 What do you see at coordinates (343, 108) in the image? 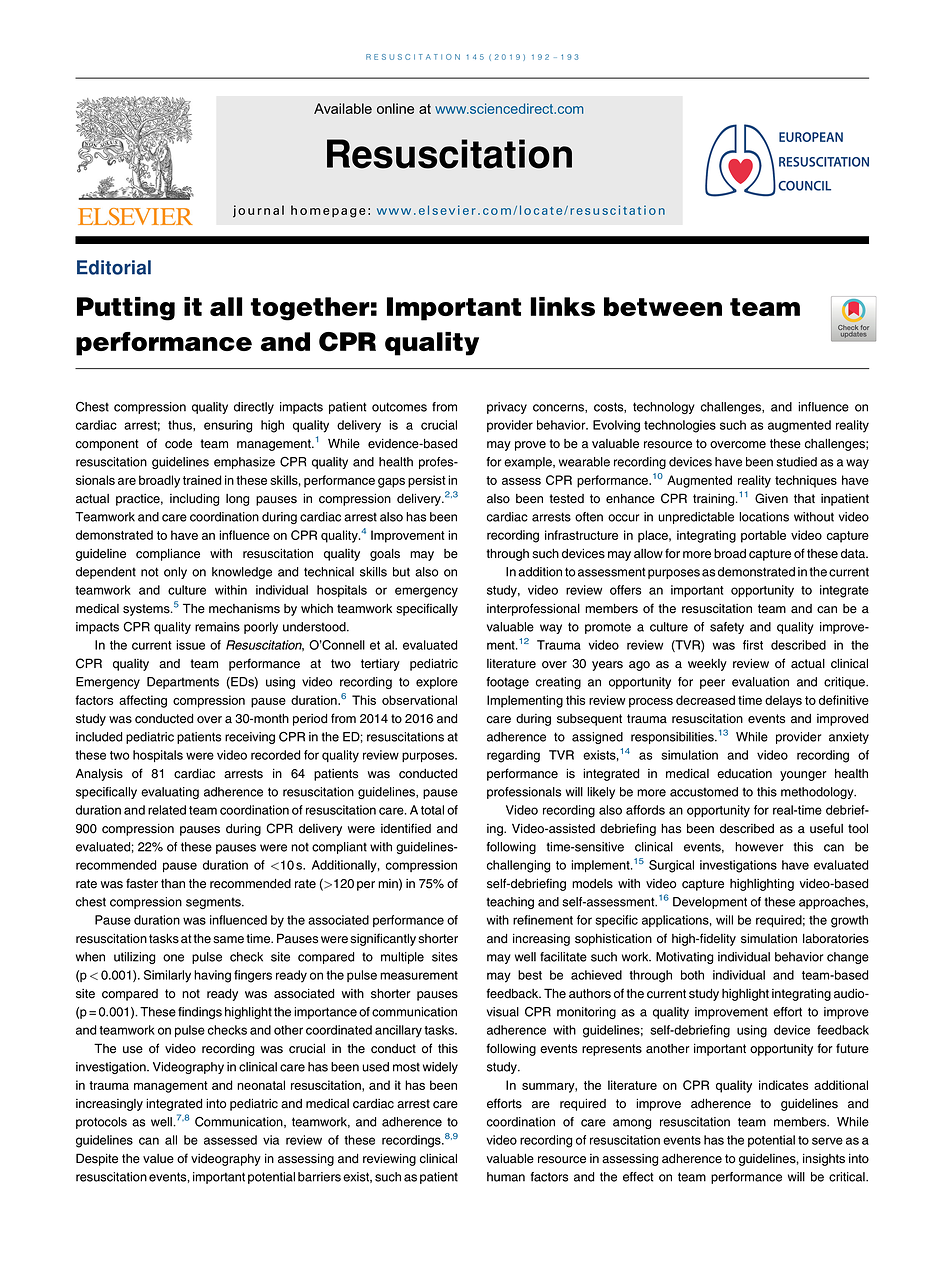
I see `Available` at bounding box center [343, 108].
